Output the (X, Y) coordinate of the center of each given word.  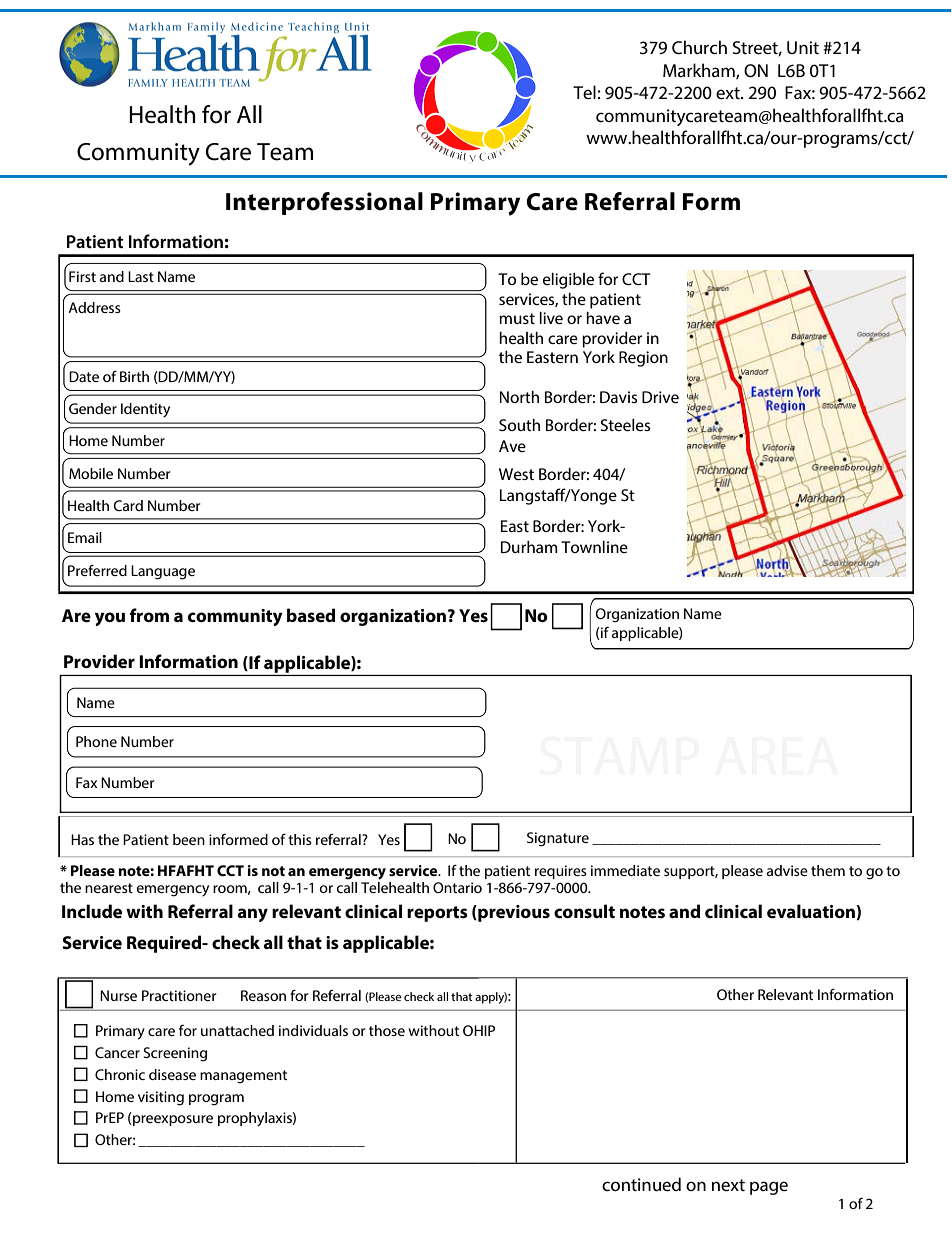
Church (699, 47)
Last (141, 276)
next (728, 1185)
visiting (161, 1098)
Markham (700, 71)
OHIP (479, 1030)
